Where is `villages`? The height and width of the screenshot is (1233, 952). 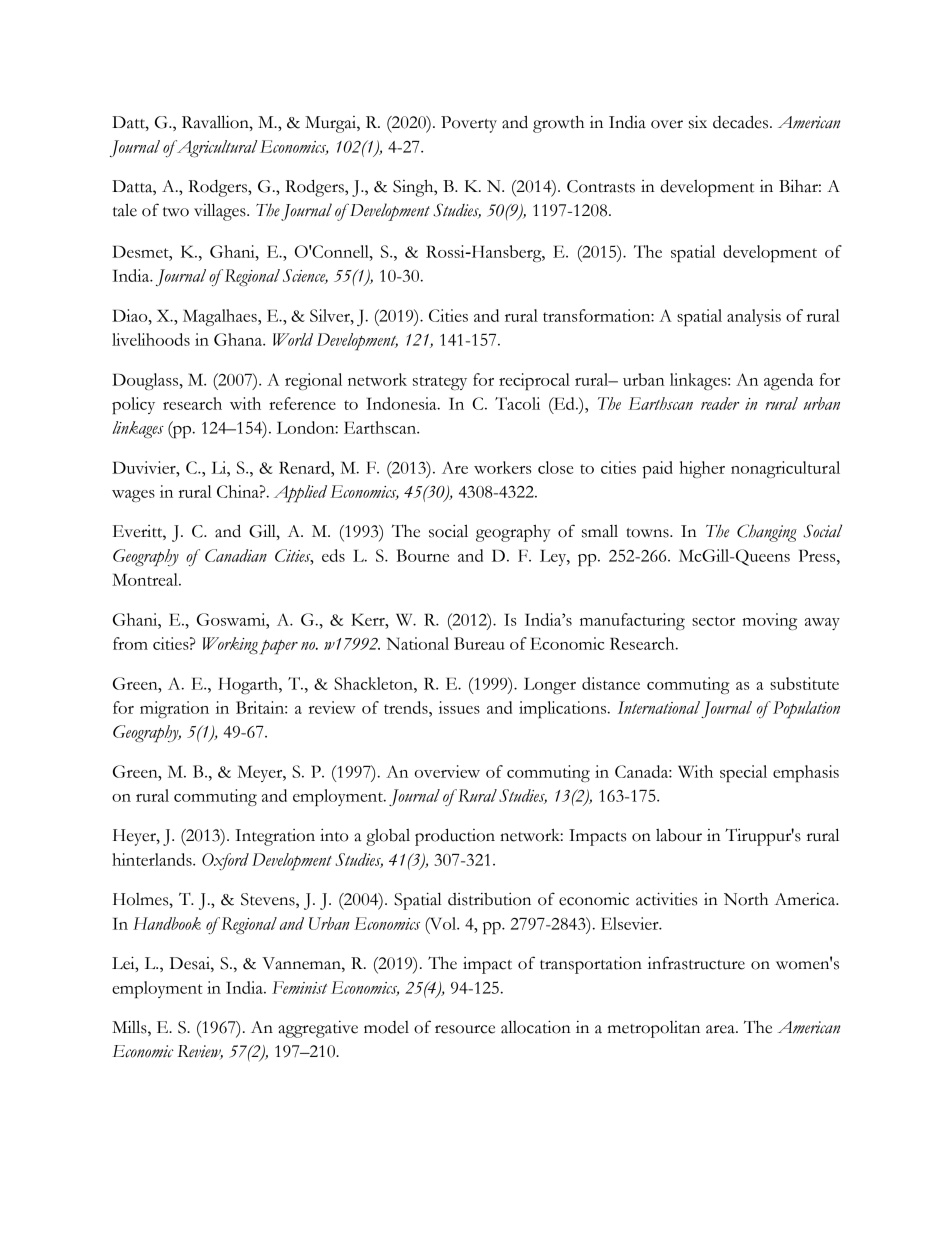 villages is located at coordinates (221, 212).
